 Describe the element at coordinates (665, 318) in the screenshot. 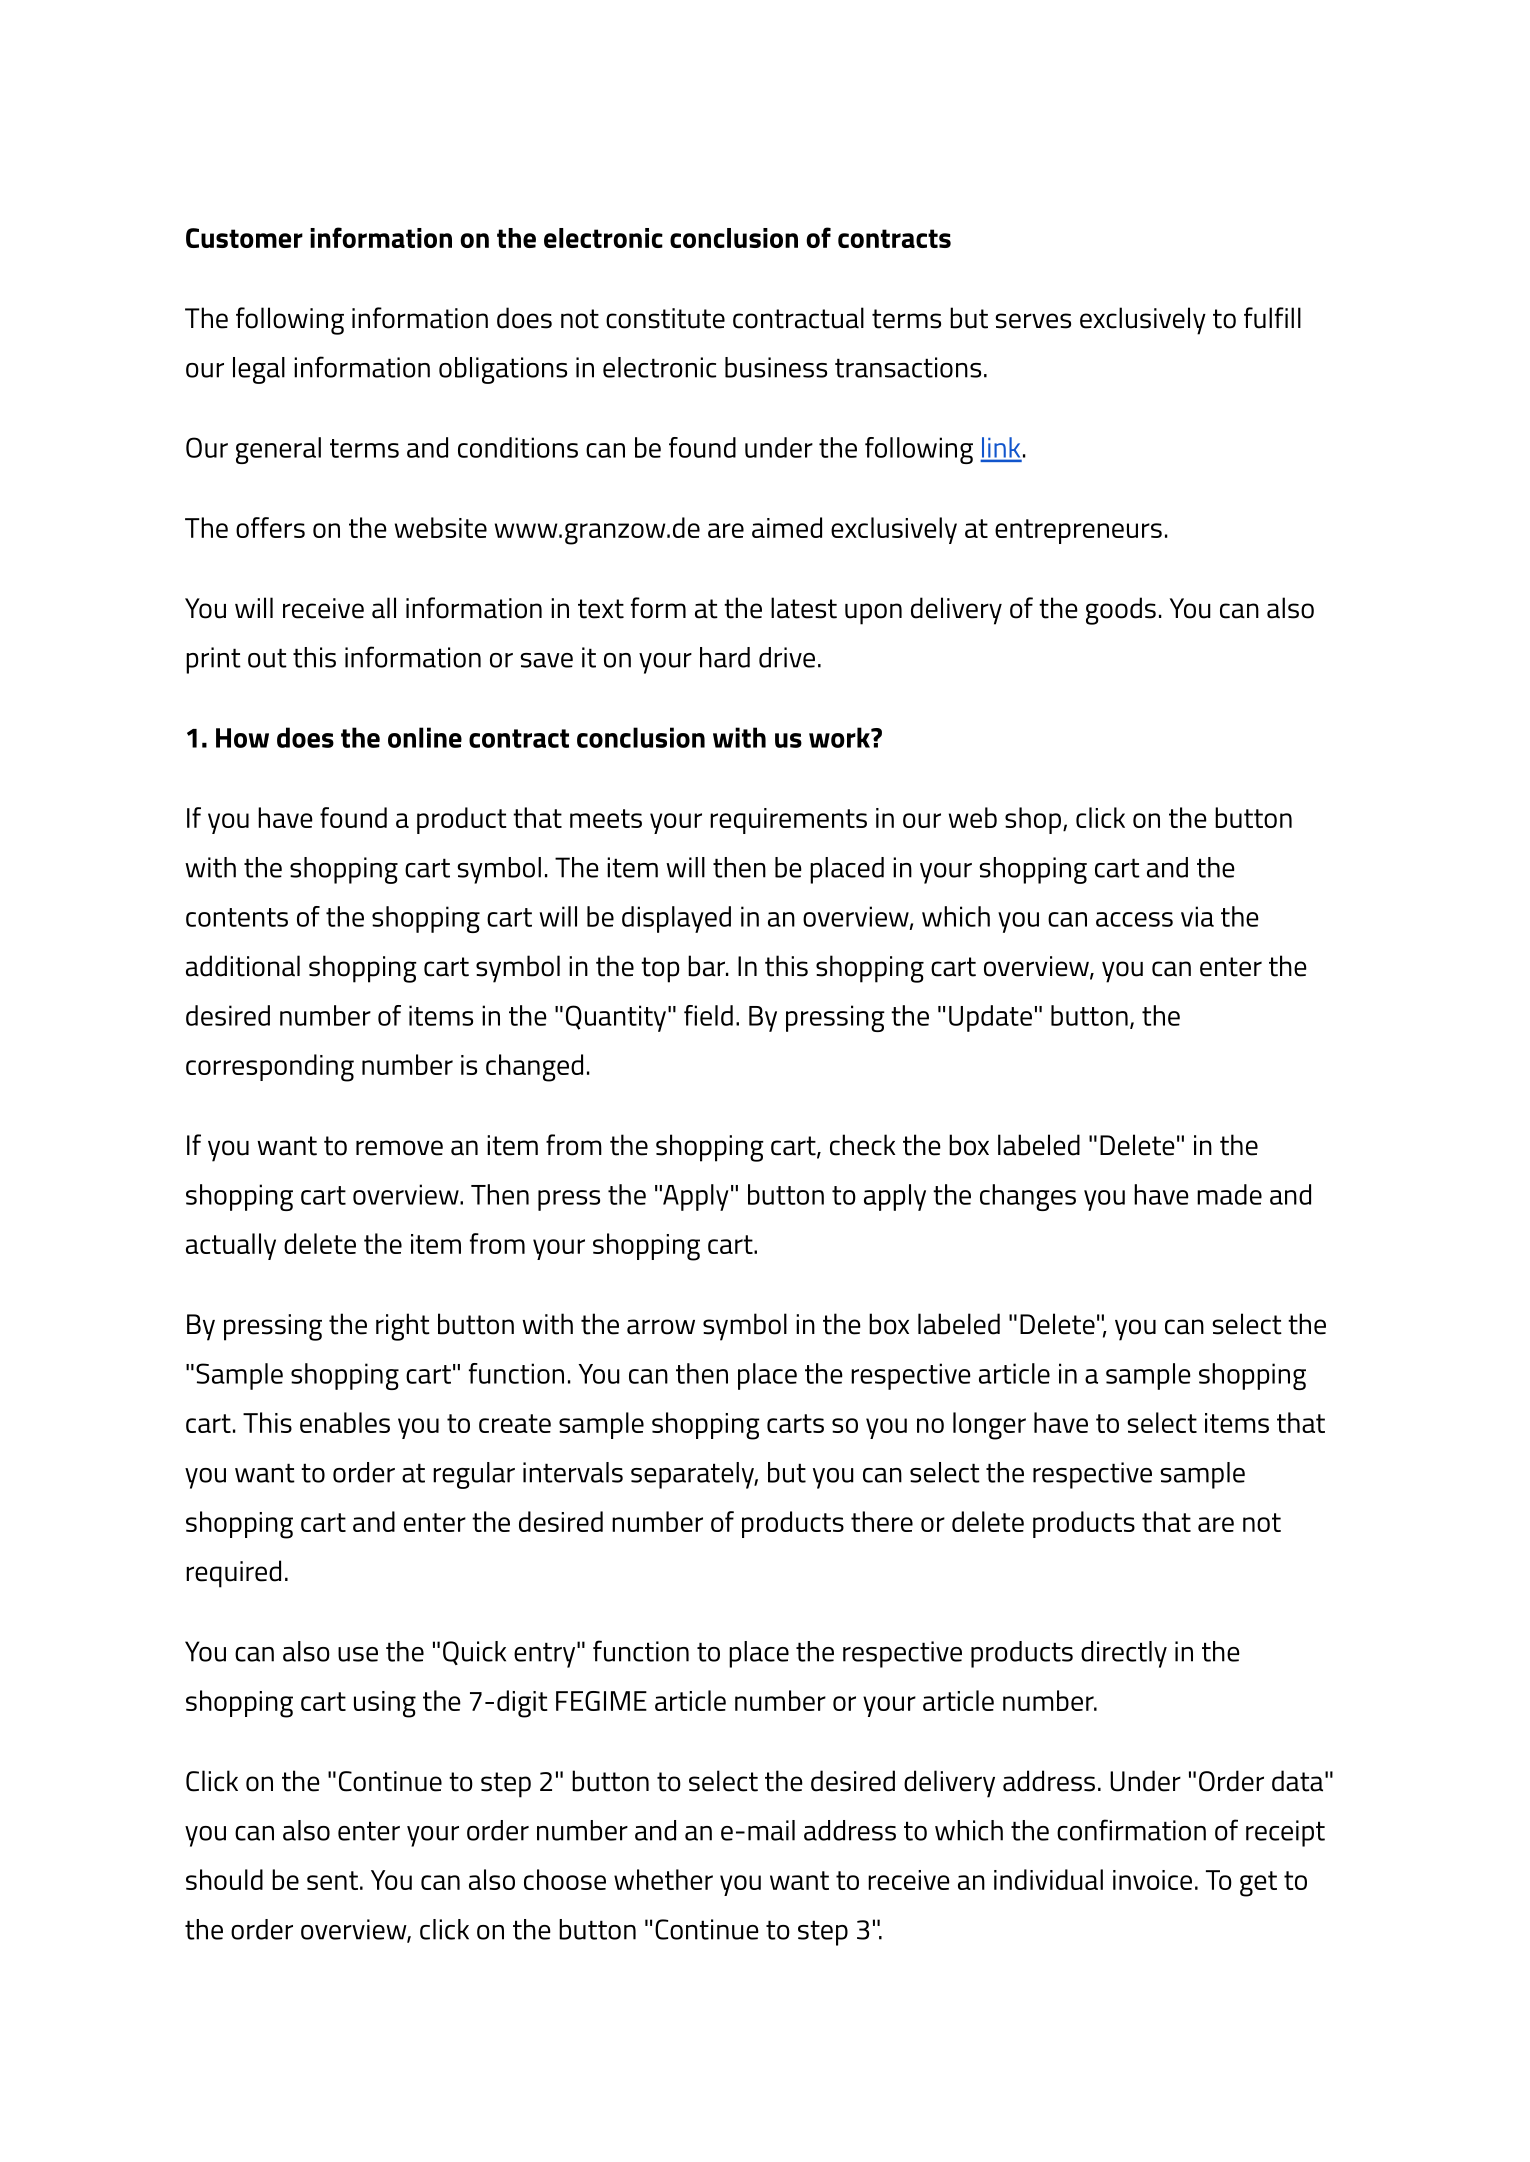

I see `constitute` at that location.
